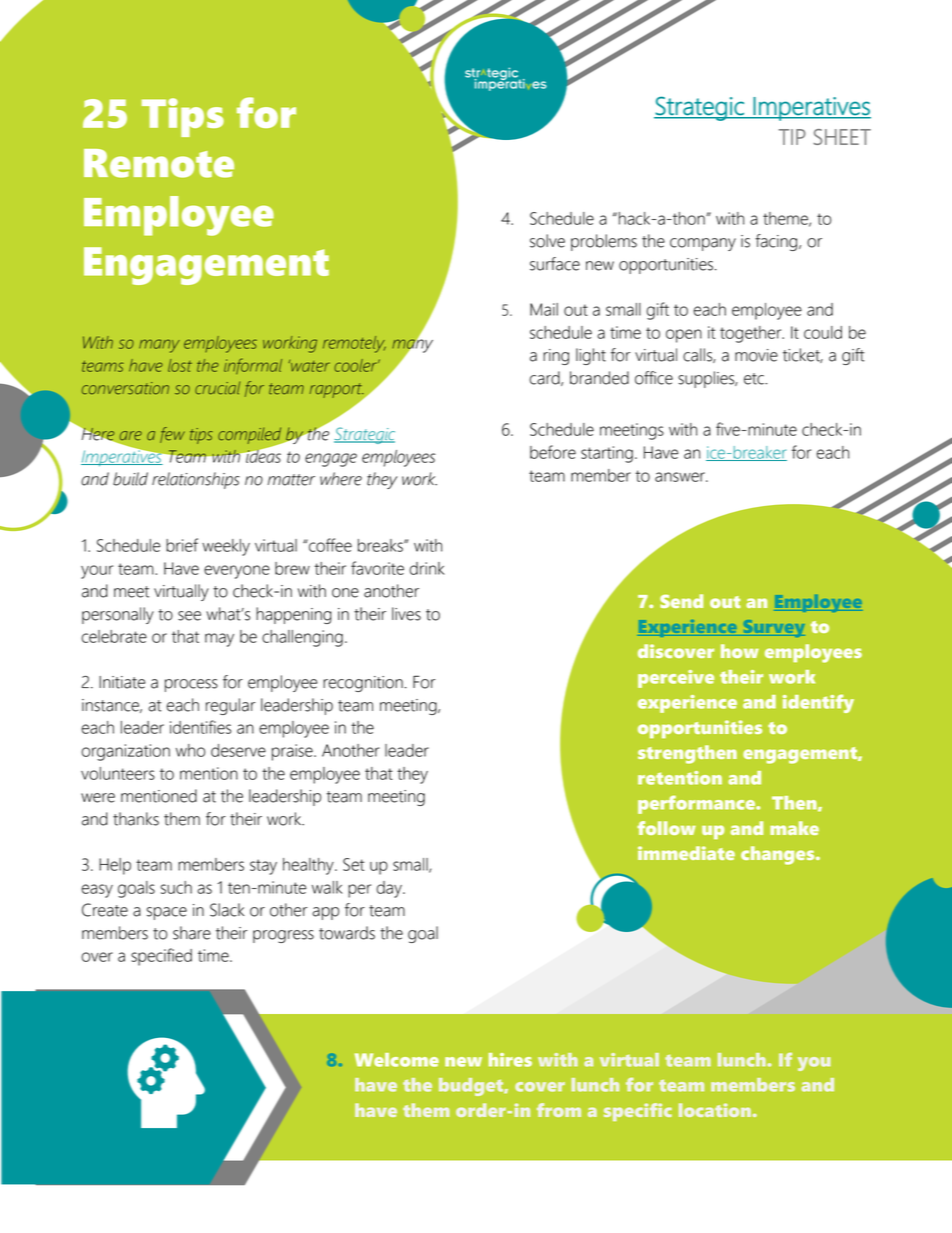 The image size is (952, 1233). I want to click on specified, so click(161, 957).
